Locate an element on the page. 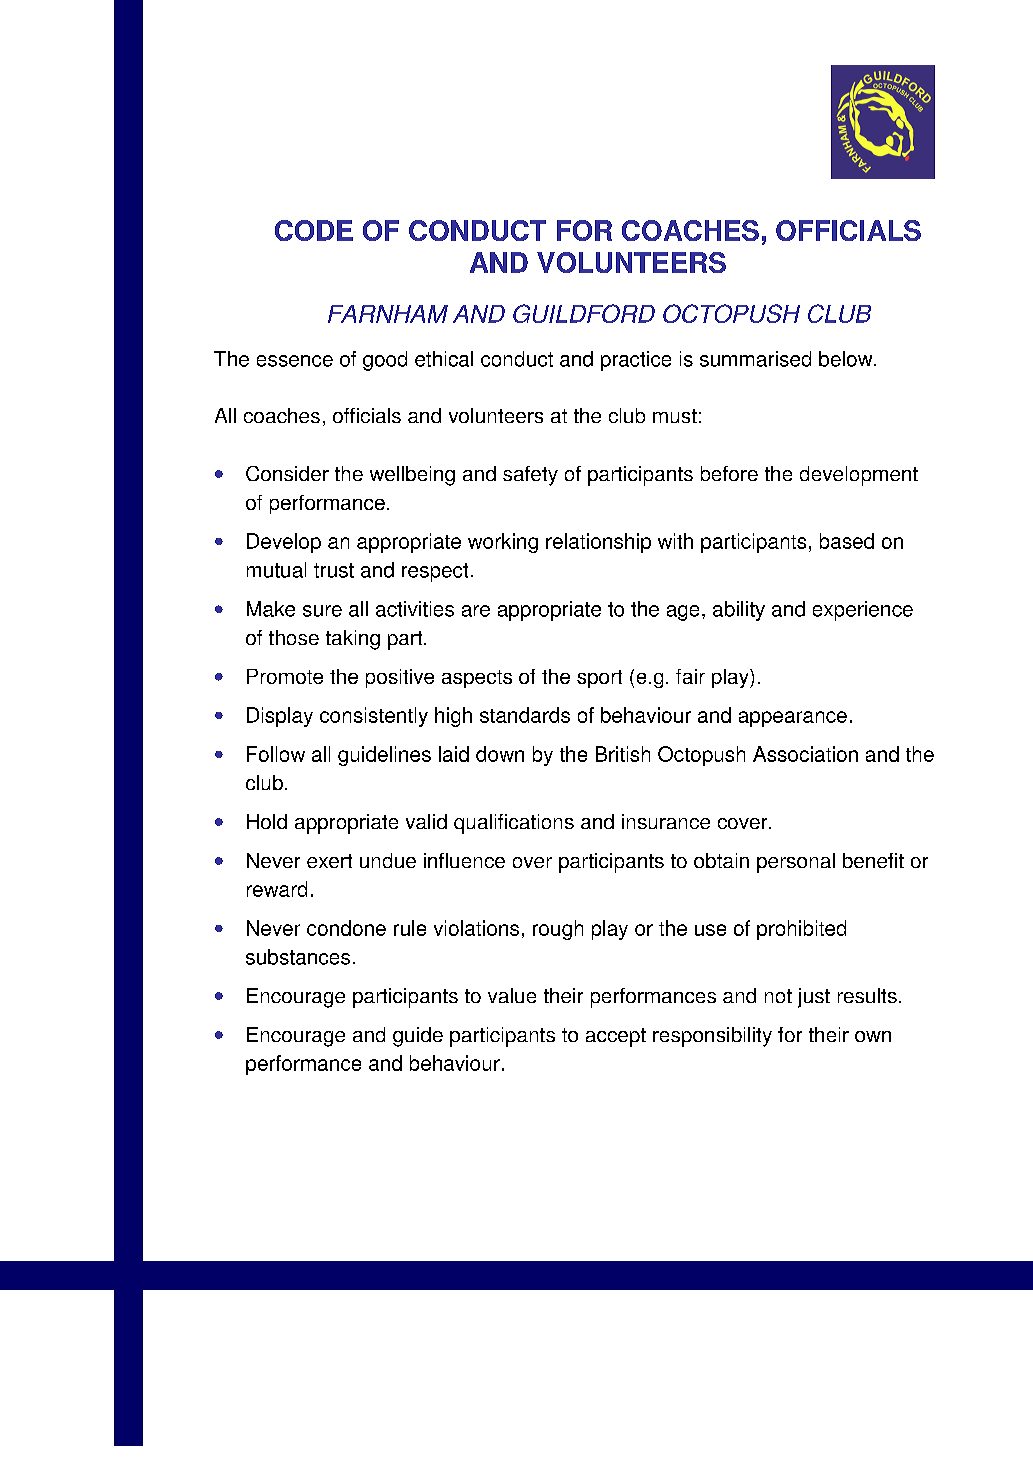 The height and width of the image is (1462, 1033). Consider is located at coordinates (287, 473).
